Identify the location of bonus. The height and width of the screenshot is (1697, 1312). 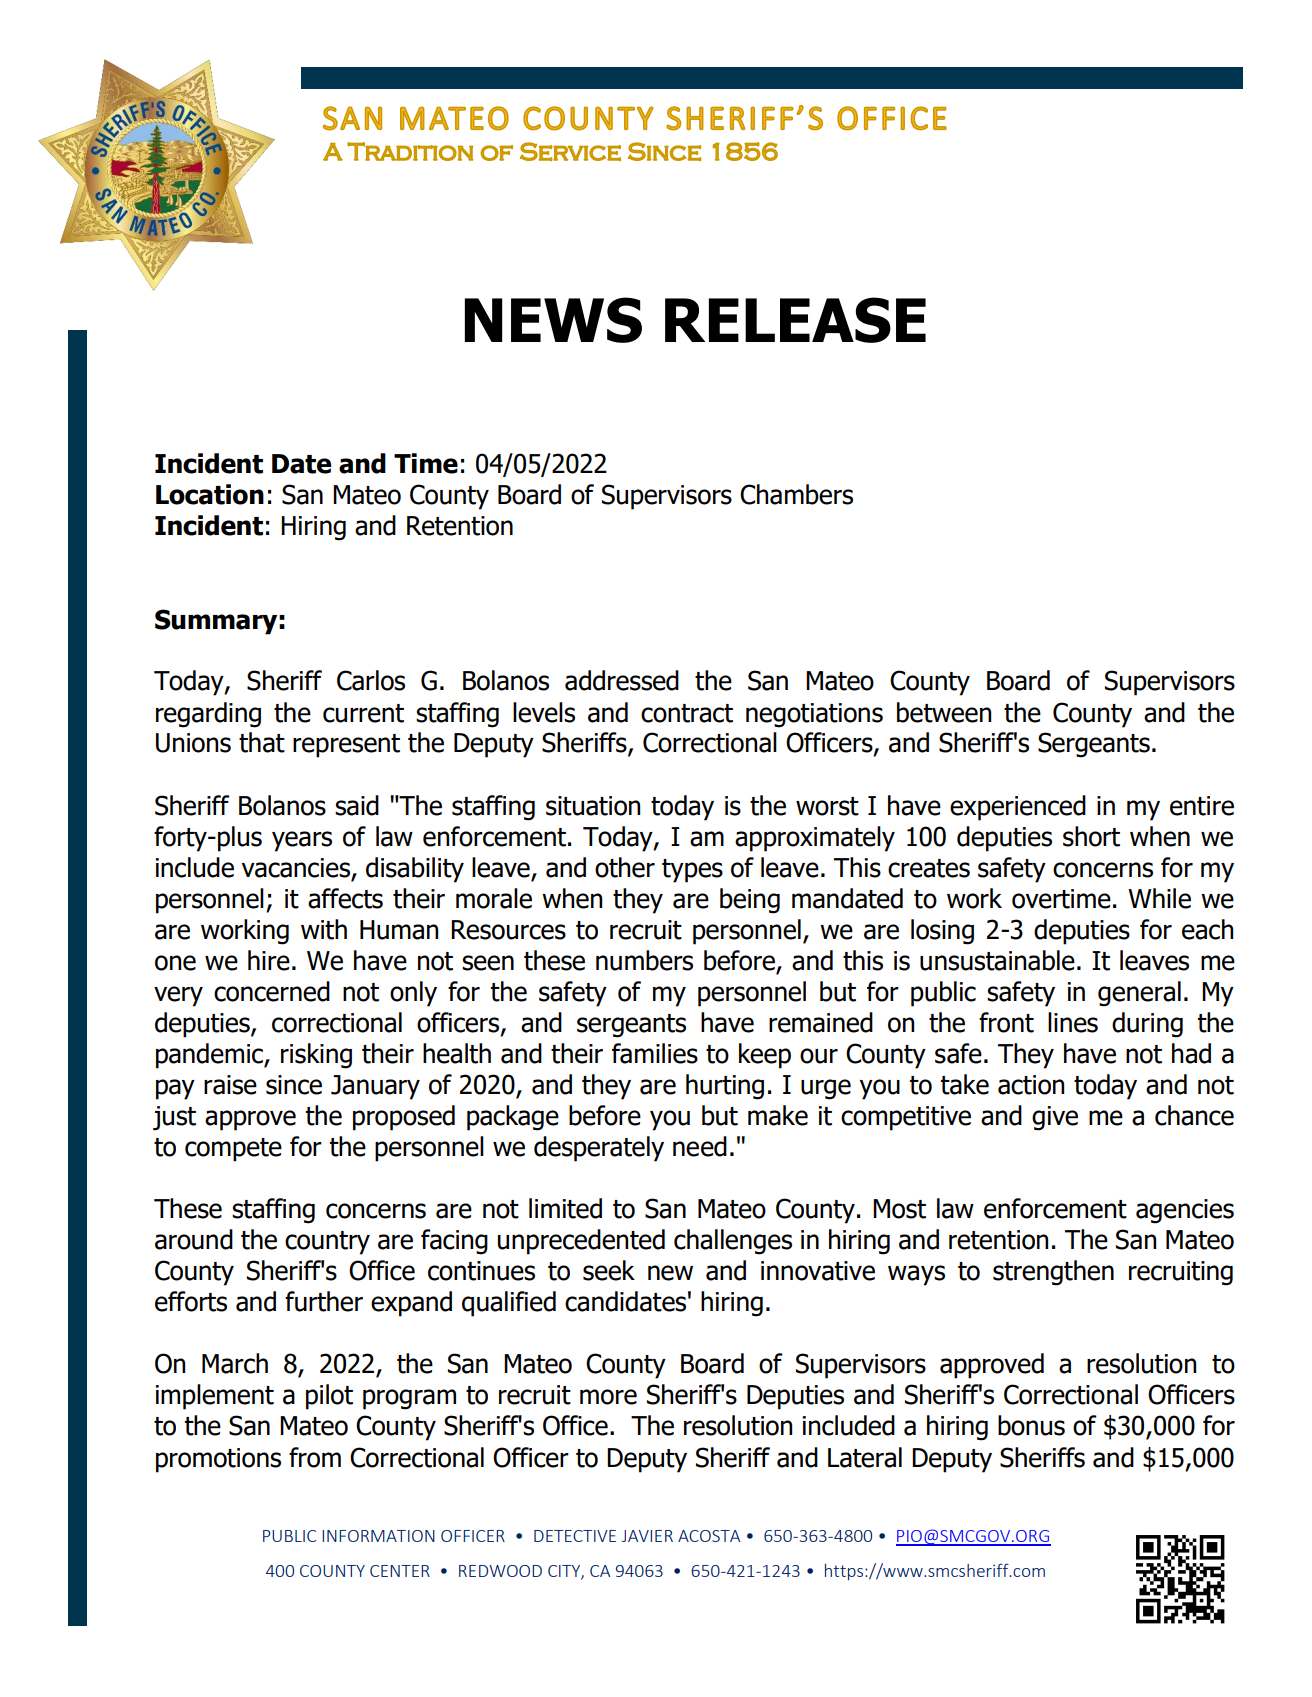
(1031, 1425).
